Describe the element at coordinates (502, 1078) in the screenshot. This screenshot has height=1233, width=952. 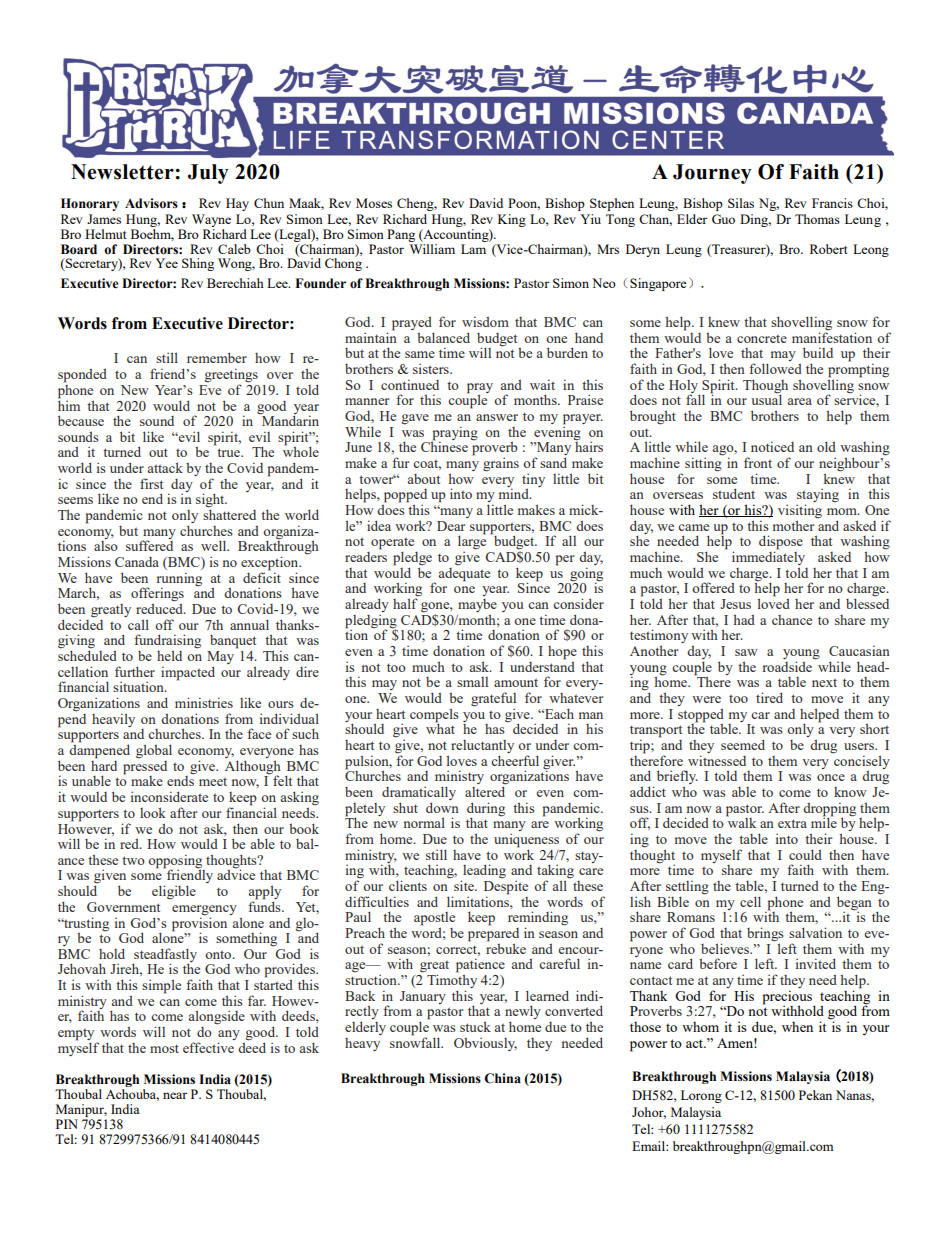
I see `China` at that location.
